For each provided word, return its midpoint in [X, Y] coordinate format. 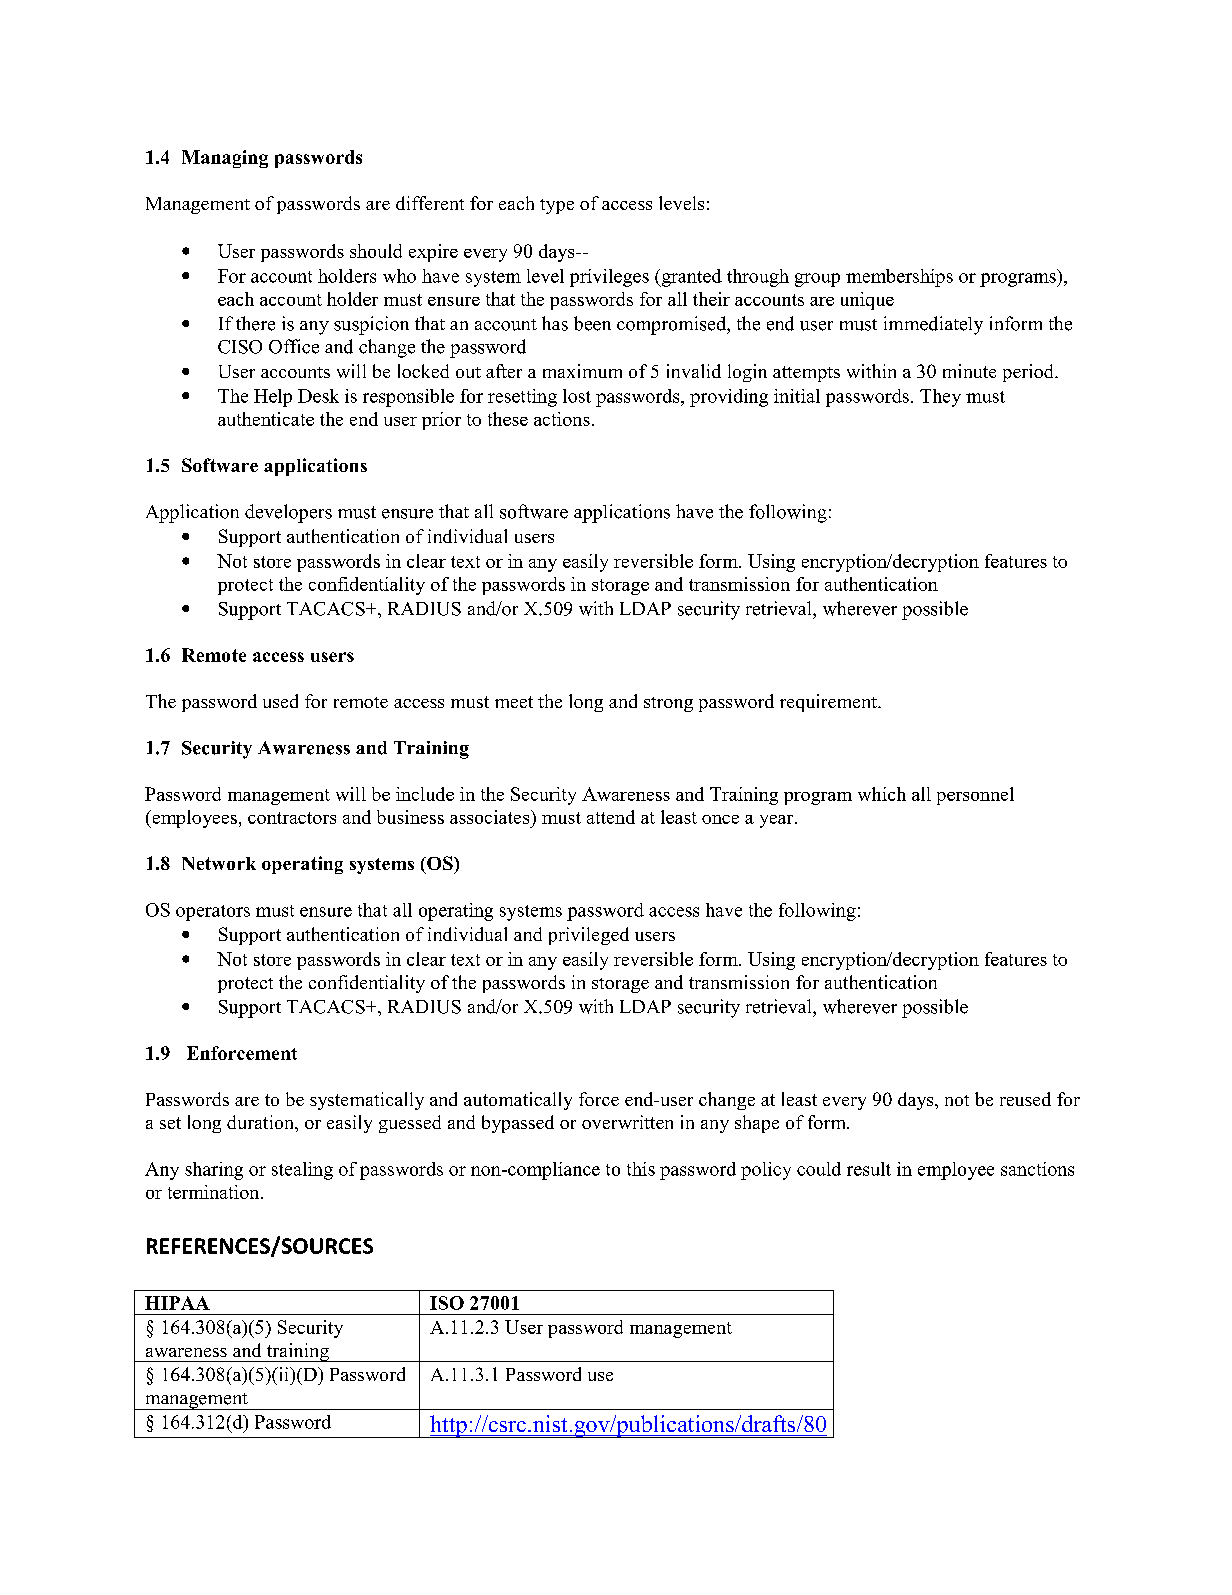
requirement [829, 703]
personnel [975, 796]
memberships [899, 278]
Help [273, 398]
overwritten [627, 1122]
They [940, 398]
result [869, 1169]
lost [577, 396]
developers [288, 513]
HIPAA [177, 1303]
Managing [225, 159]
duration [261, 1122]
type [557, 206]
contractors [292, 818]
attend [611, 817]
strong [668, 704]
